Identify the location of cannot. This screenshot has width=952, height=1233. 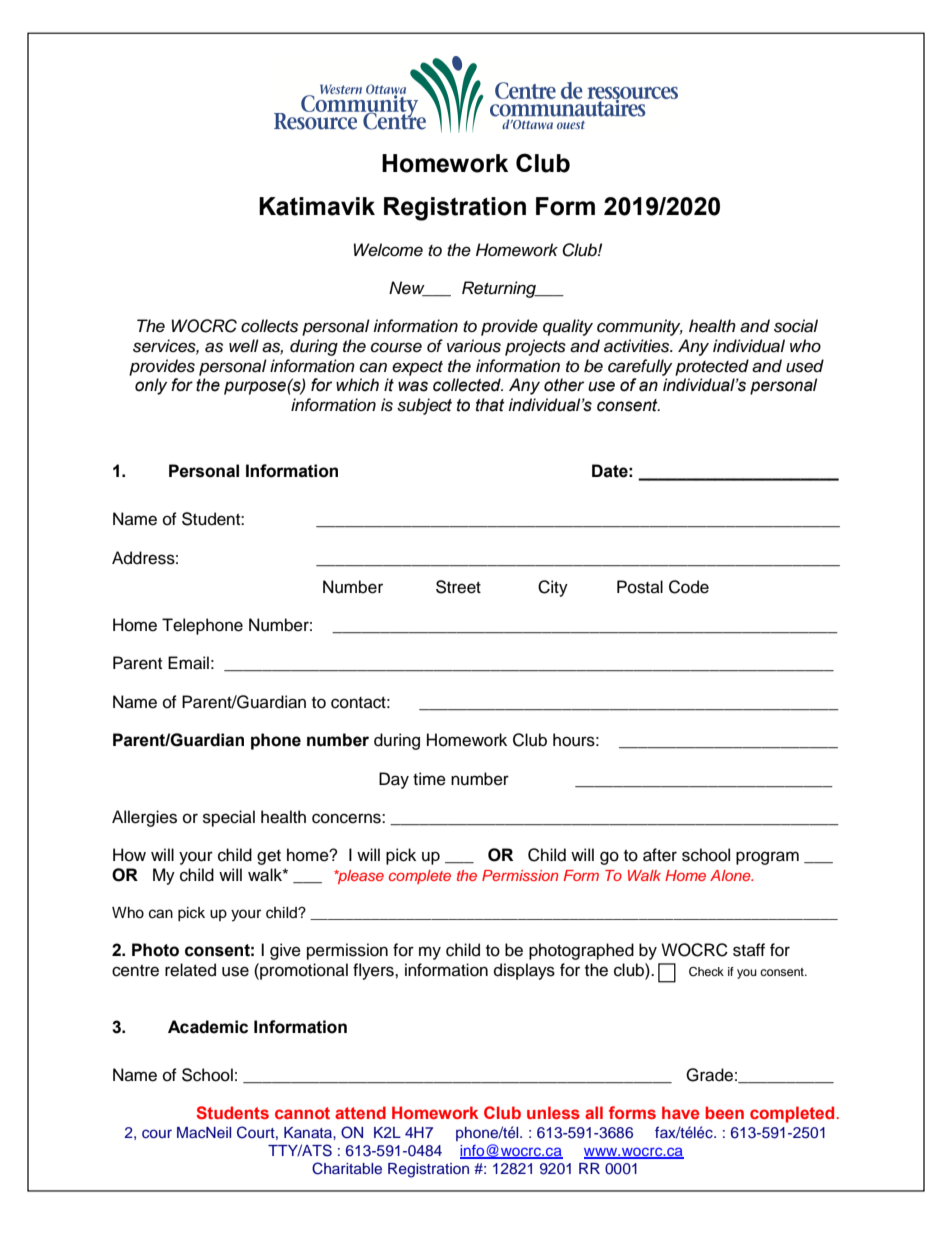
(302, 1113).
